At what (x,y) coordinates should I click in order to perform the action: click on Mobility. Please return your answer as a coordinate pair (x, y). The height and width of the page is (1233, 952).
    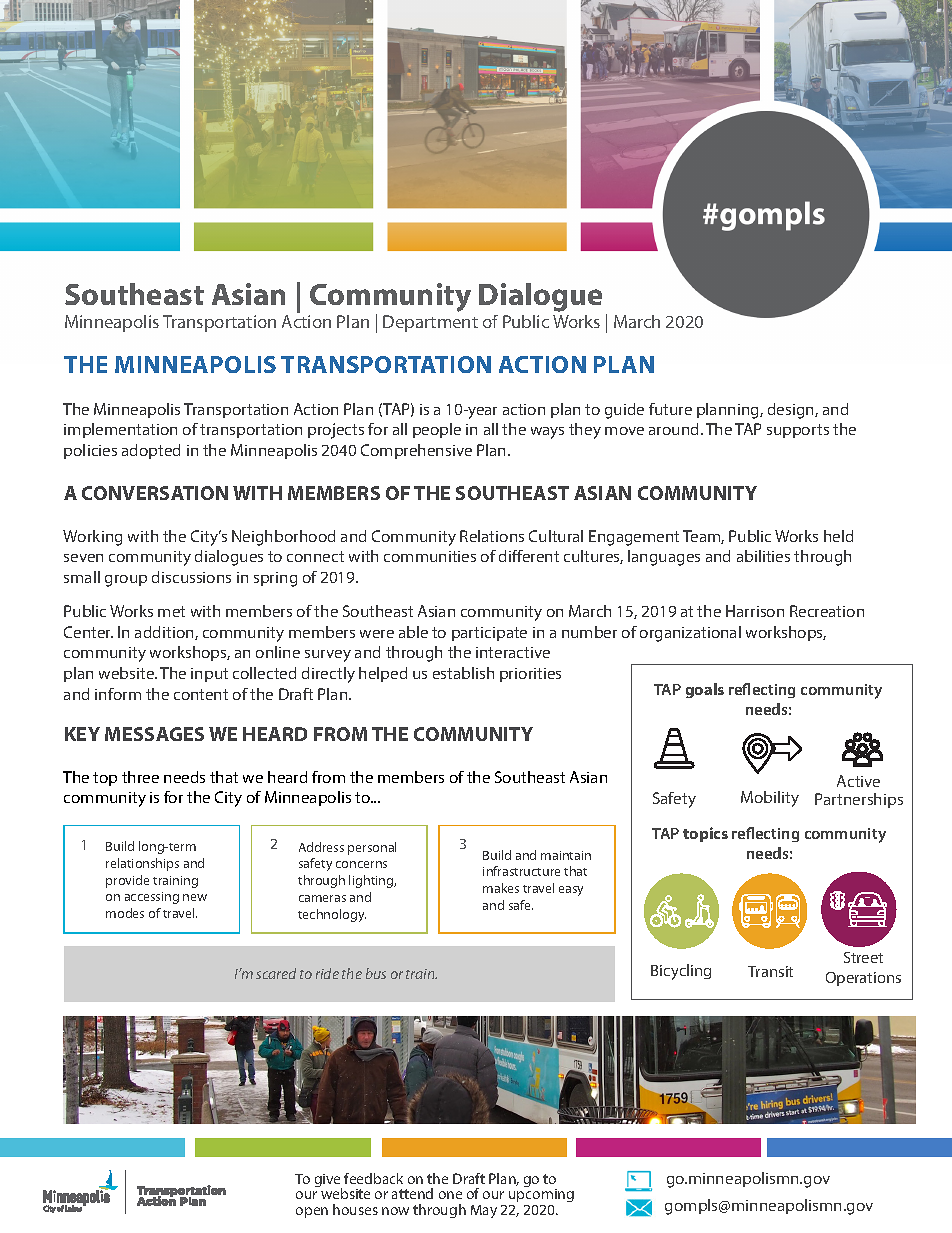
    Looking at the image, I should click on (770, 799).
